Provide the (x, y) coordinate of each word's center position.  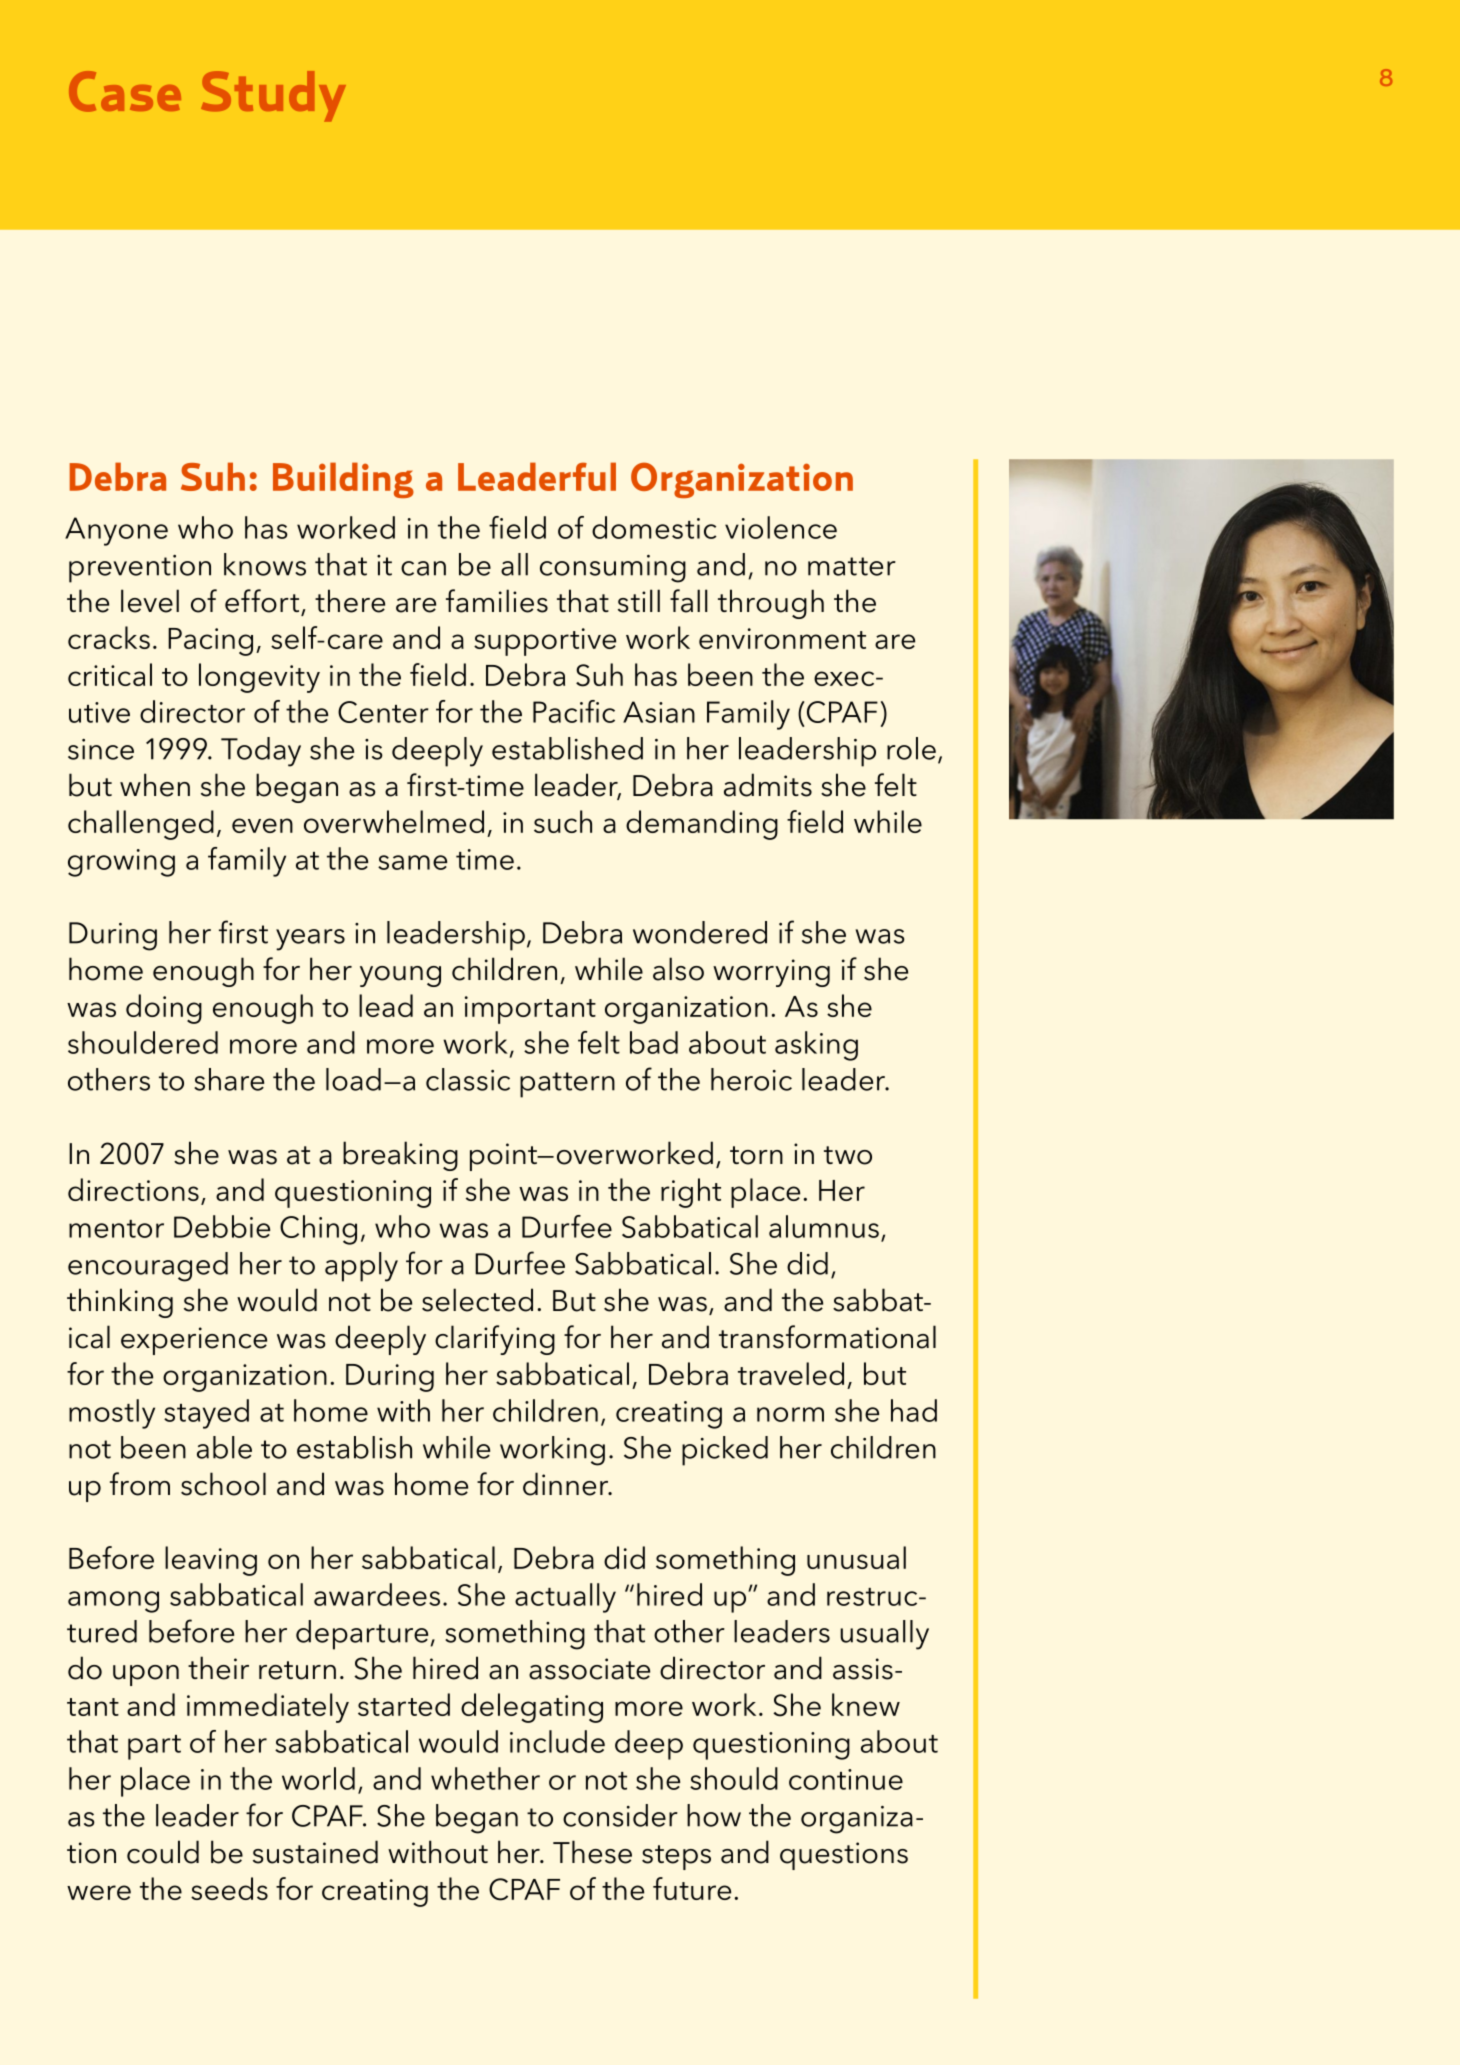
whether (485, 1778)
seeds (229, 1888)
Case (125, 91)
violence (781, 527)
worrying (771, 973)
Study (273, 96)
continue (846, 1779)
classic (468, 1079)
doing (164, 1009)
